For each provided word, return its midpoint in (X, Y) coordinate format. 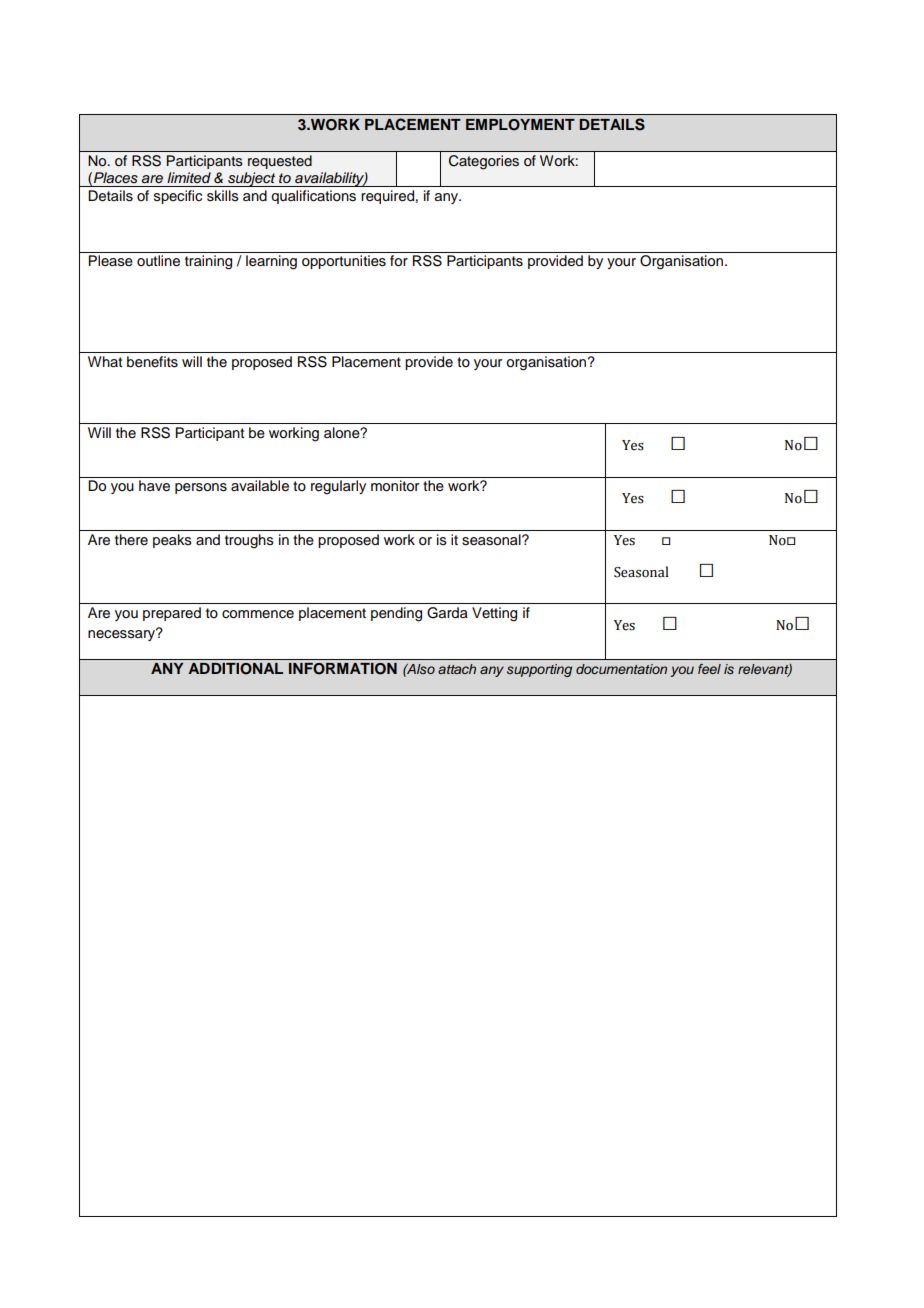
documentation (621, 669)
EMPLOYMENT (520, 125)
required (387, 197)
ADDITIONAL (235, 669)
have (154, 486)
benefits (152, 362)
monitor (395, 486)
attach (457, 669)
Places (116, 178)
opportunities (344, 262)
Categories (484, 162)
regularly (338, 487)
